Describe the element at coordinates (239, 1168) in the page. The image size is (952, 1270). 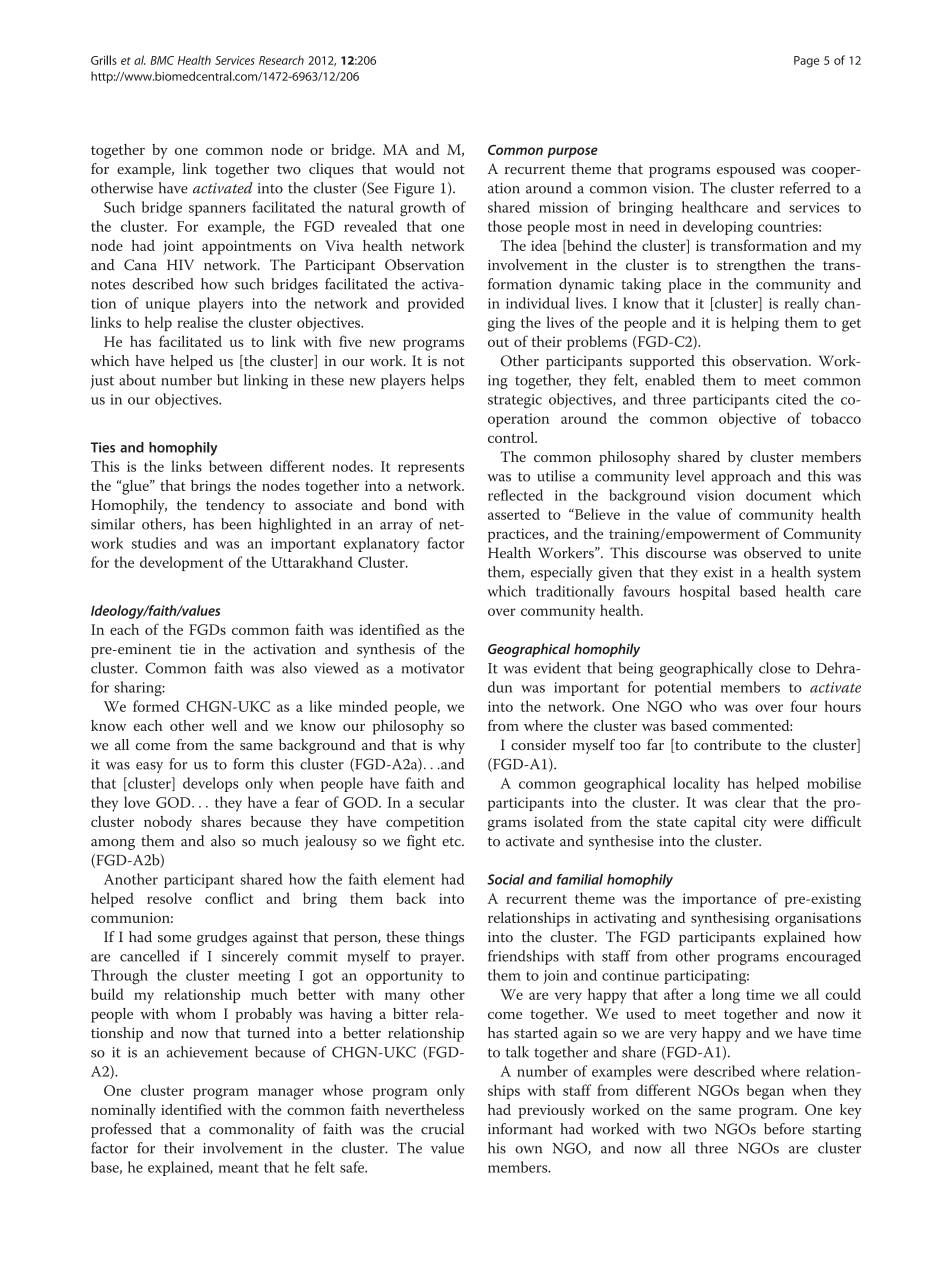
I see `meant` at that location.
